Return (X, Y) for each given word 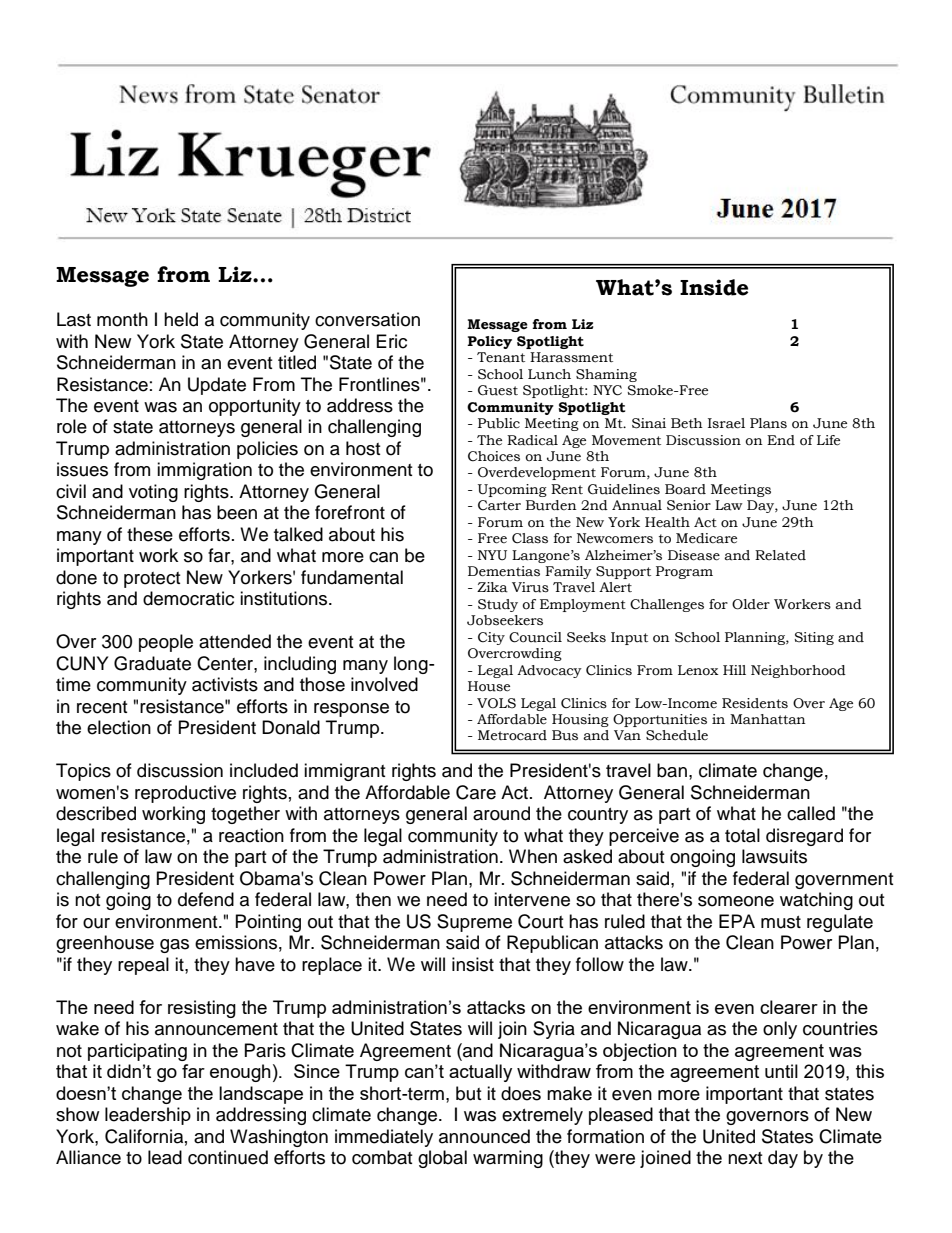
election (119, 727)
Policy (489, 342)
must (781, 922)
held (181, 319)
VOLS (496, 703)
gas (174, 946)
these (150, 534)
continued (228, 1157)
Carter (499, 505)
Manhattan (768, 719)
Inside (714, 287)
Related (780, 555)
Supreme (474, 923)
